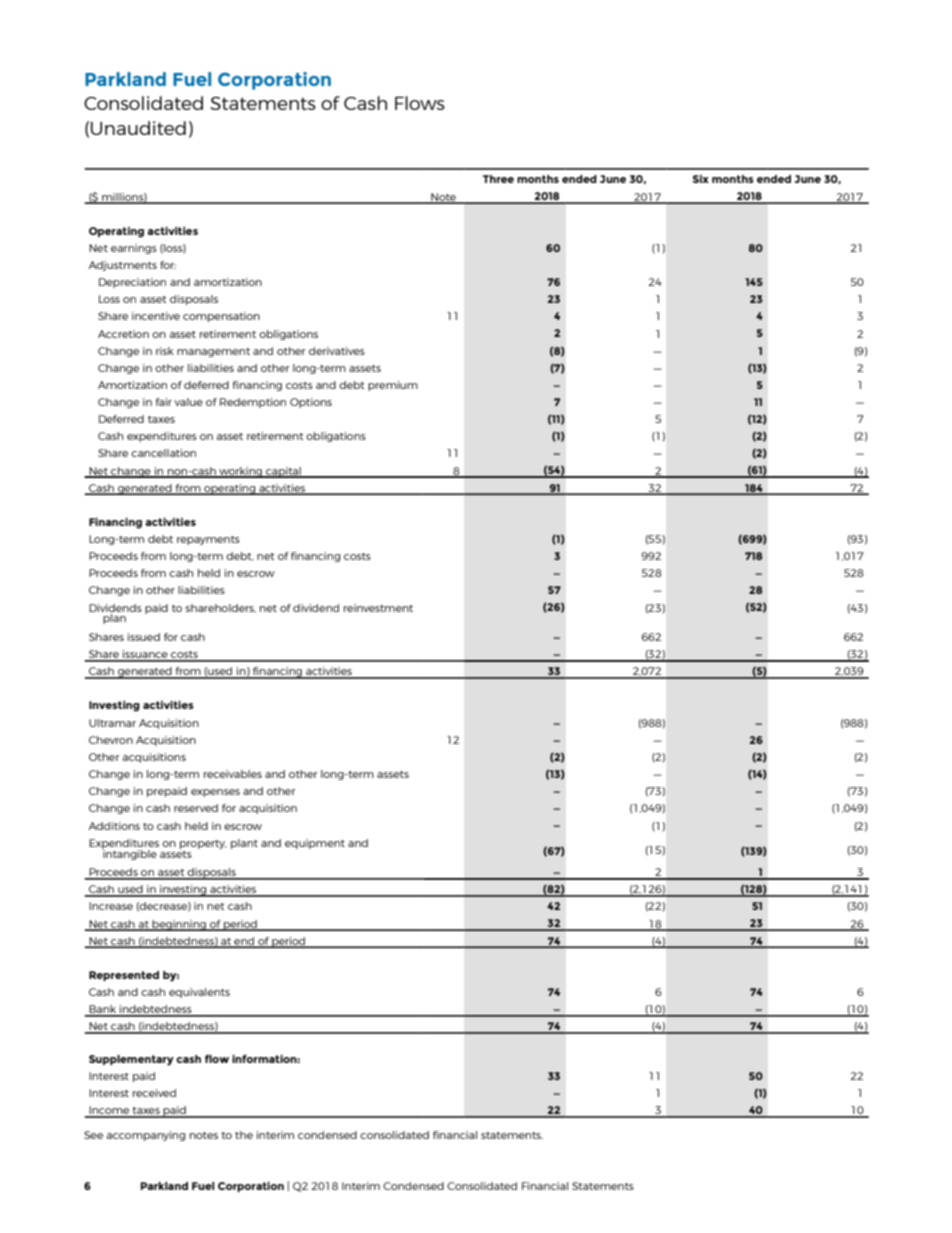 Image resolution: width=952 pixels, height=1233 pixels. What do you see at coordinates (196, 808) in the screenshot?
I see `reserved` at bounding box center [196, 808].
